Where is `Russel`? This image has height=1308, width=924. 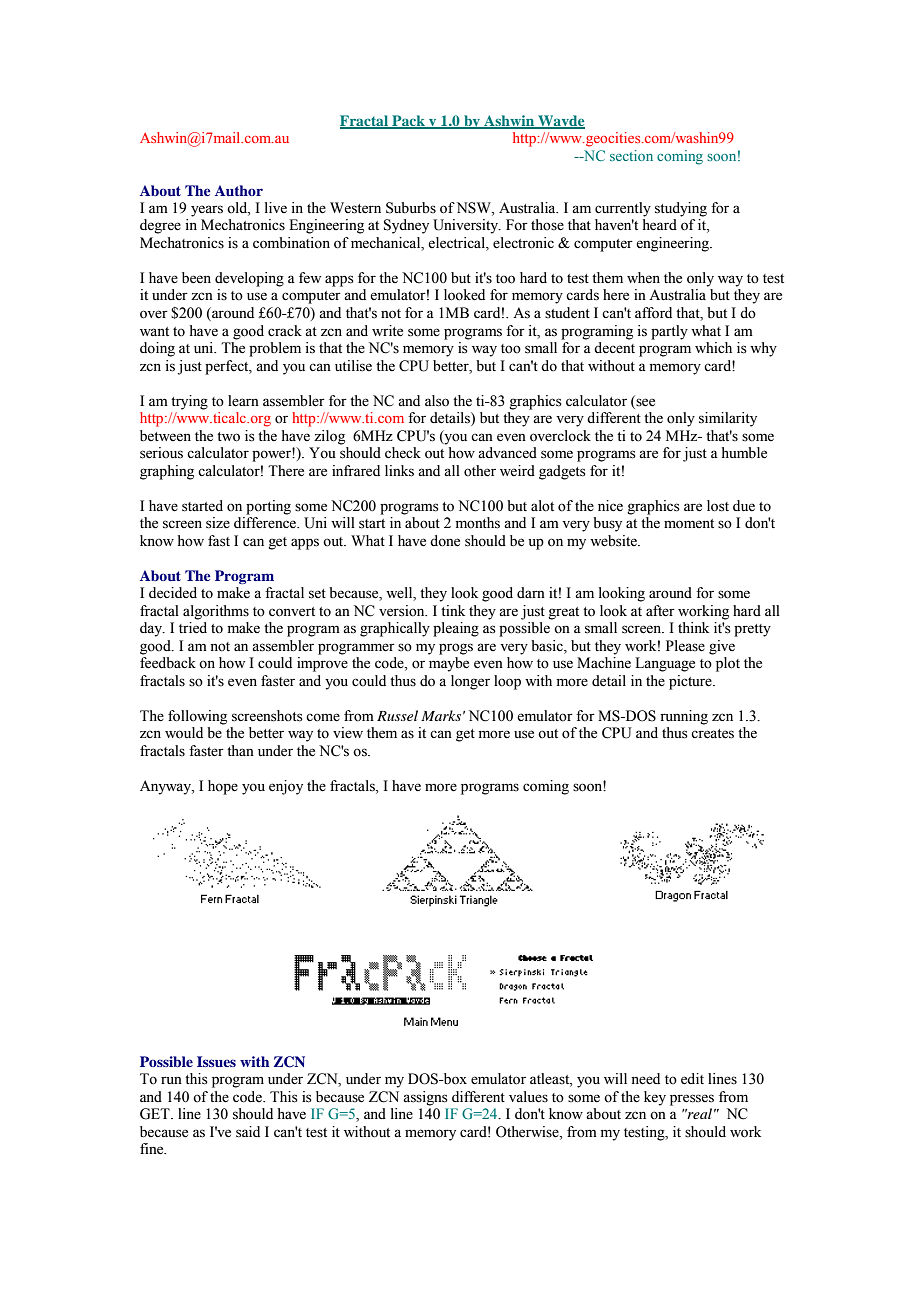
Russel is located at coordinates (397, 715).
